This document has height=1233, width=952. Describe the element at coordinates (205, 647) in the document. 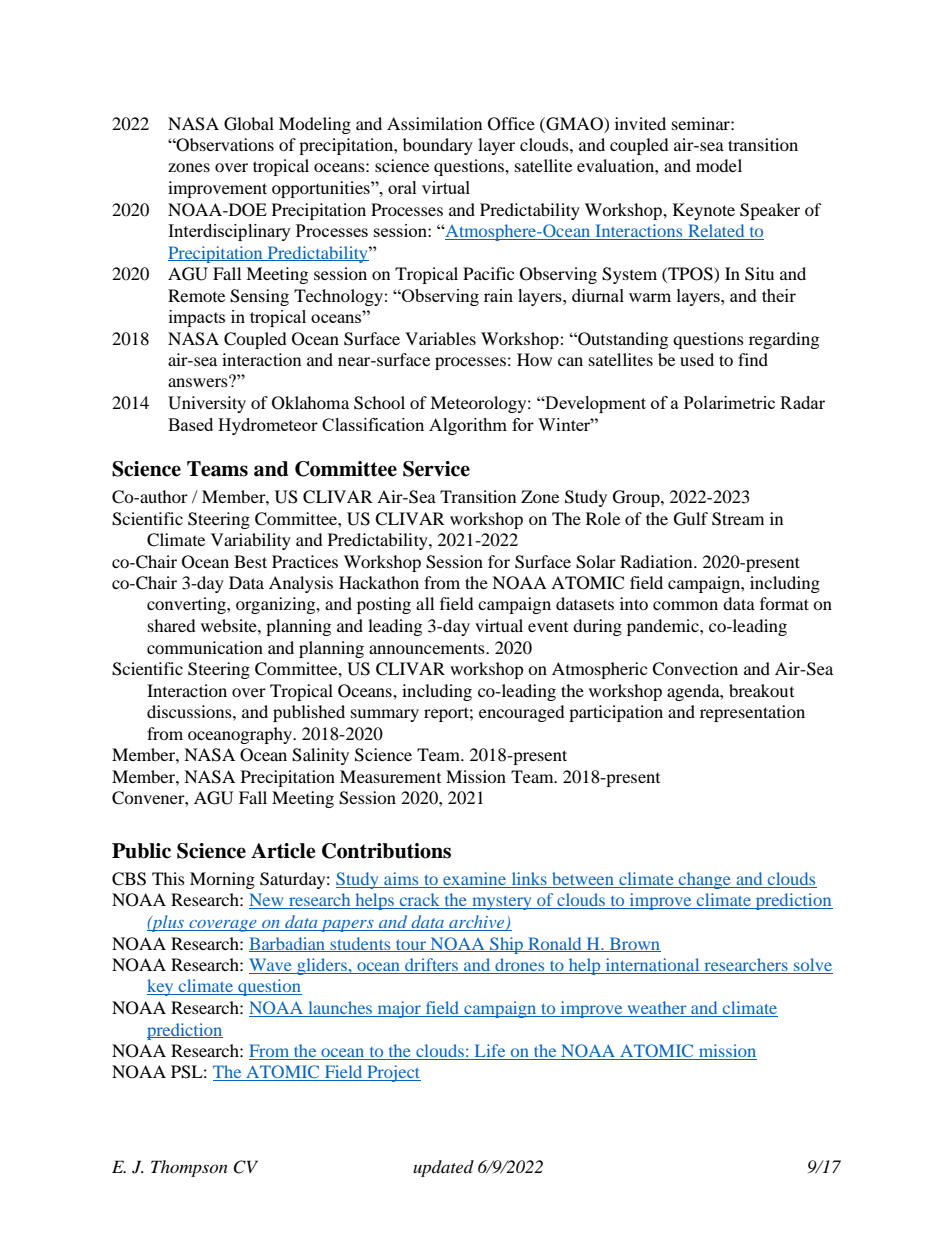

I see `communication` at that location.
